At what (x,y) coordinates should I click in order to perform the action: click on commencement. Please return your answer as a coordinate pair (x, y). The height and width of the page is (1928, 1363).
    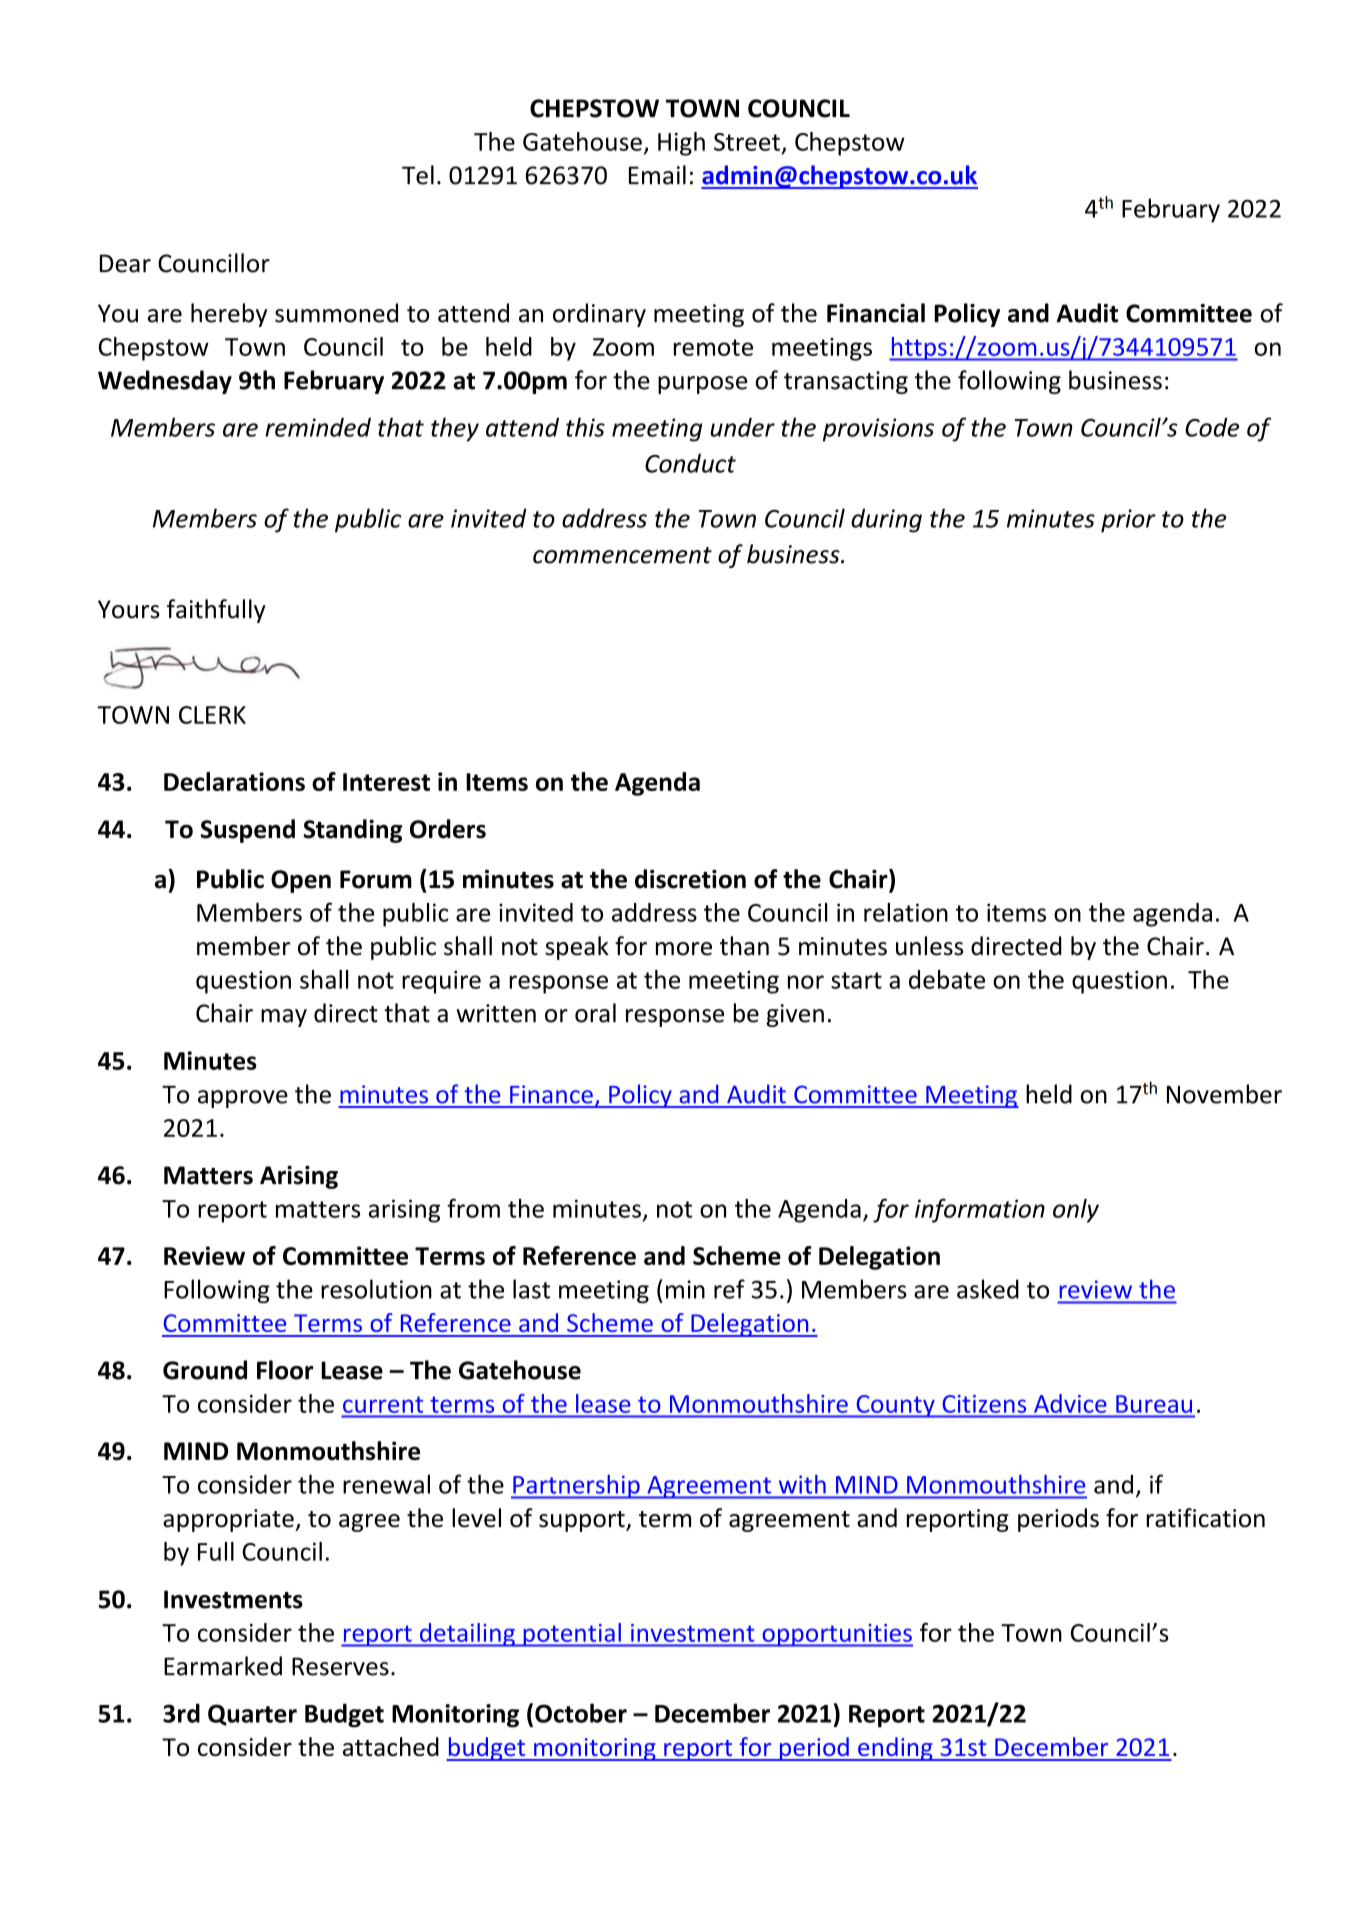
    Looking at the image, I should click on (622, 555).
